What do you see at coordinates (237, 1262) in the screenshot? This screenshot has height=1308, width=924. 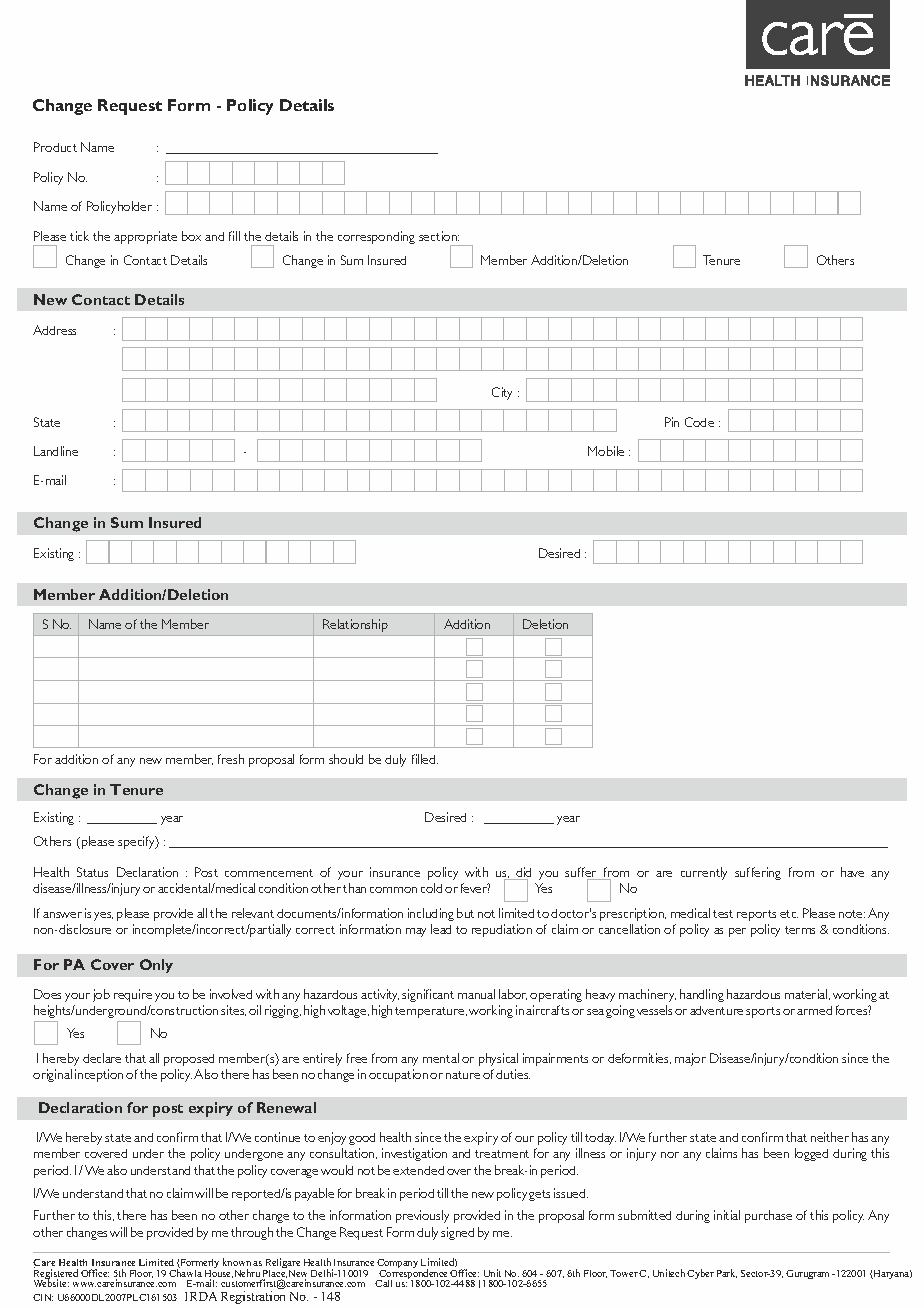 I see `known` at bounding box center [237, 1262].
